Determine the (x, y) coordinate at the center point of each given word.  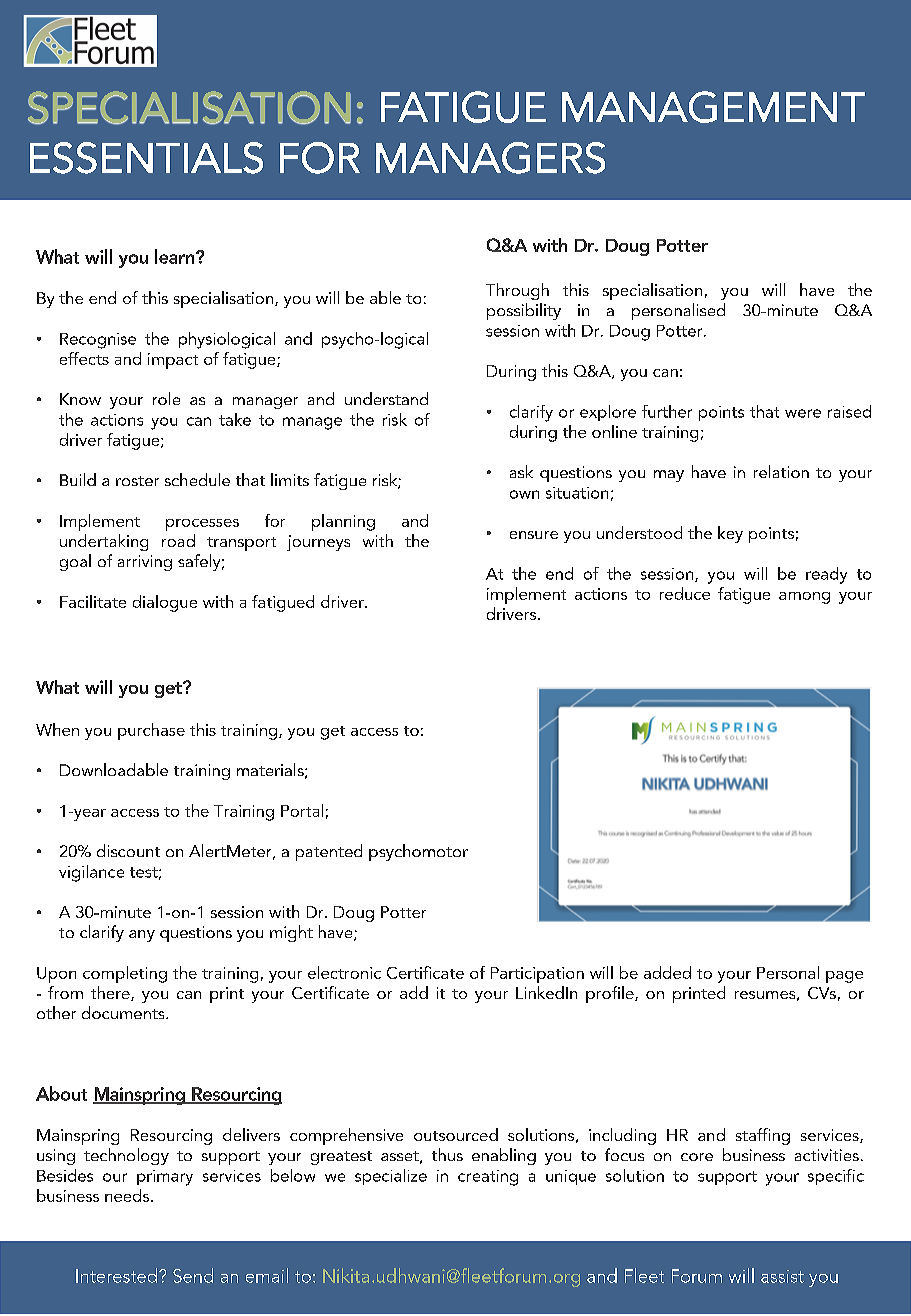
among (804, 598)
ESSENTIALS (146, 158)
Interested (116, 1275)
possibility (524, 311)
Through (517, 291)
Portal (302, 810)
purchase (151, 731)
